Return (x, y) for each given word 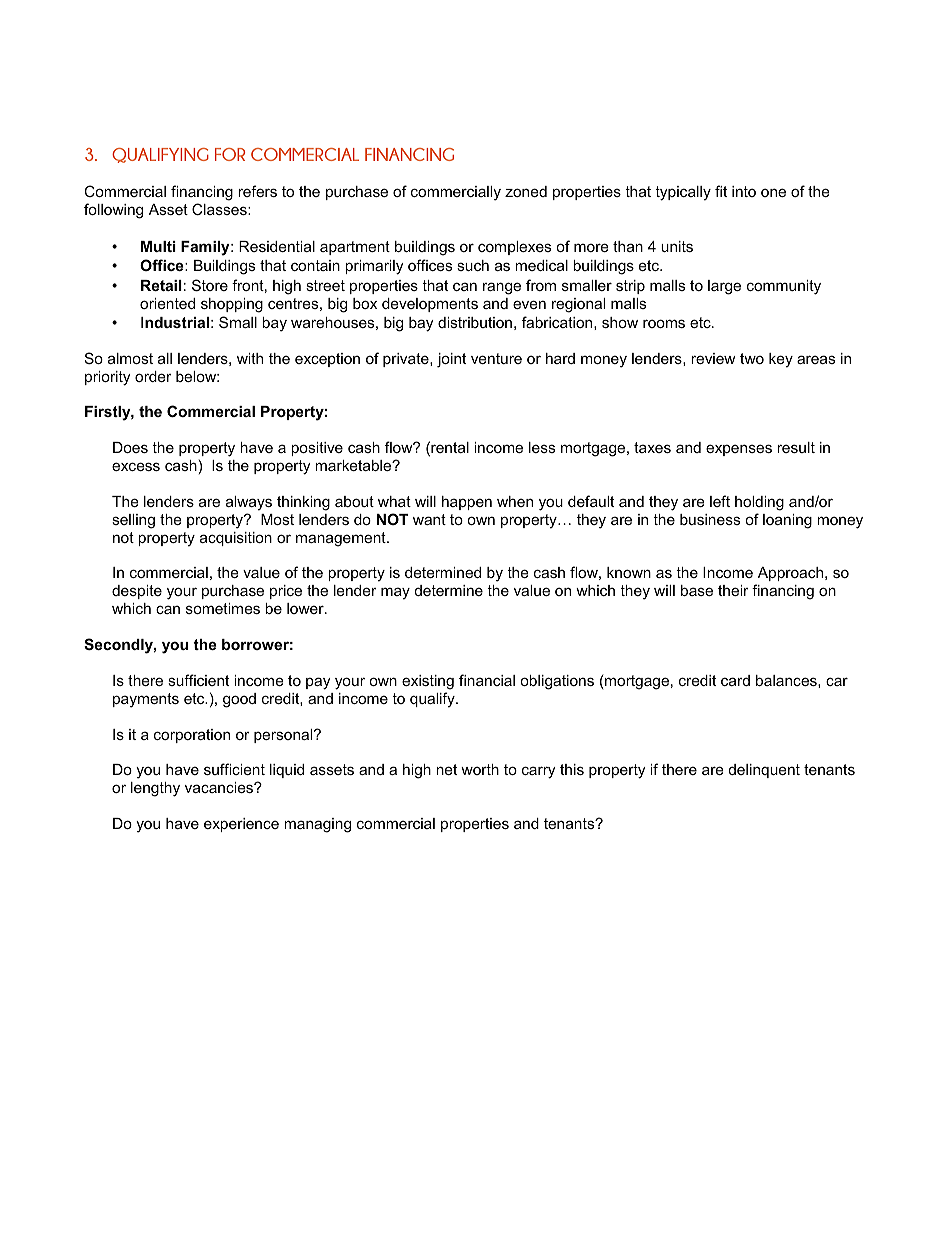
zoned (526, 191)
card (735, 680)
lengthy (155, 789)
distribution (475, 322)
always (249, 503)
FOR (230, 154)
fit (721, 191)
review (713, 358)
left (720, 501)
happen (467, 503)
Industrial (175, 322)
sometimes (223, 608)
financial (487, 680)
